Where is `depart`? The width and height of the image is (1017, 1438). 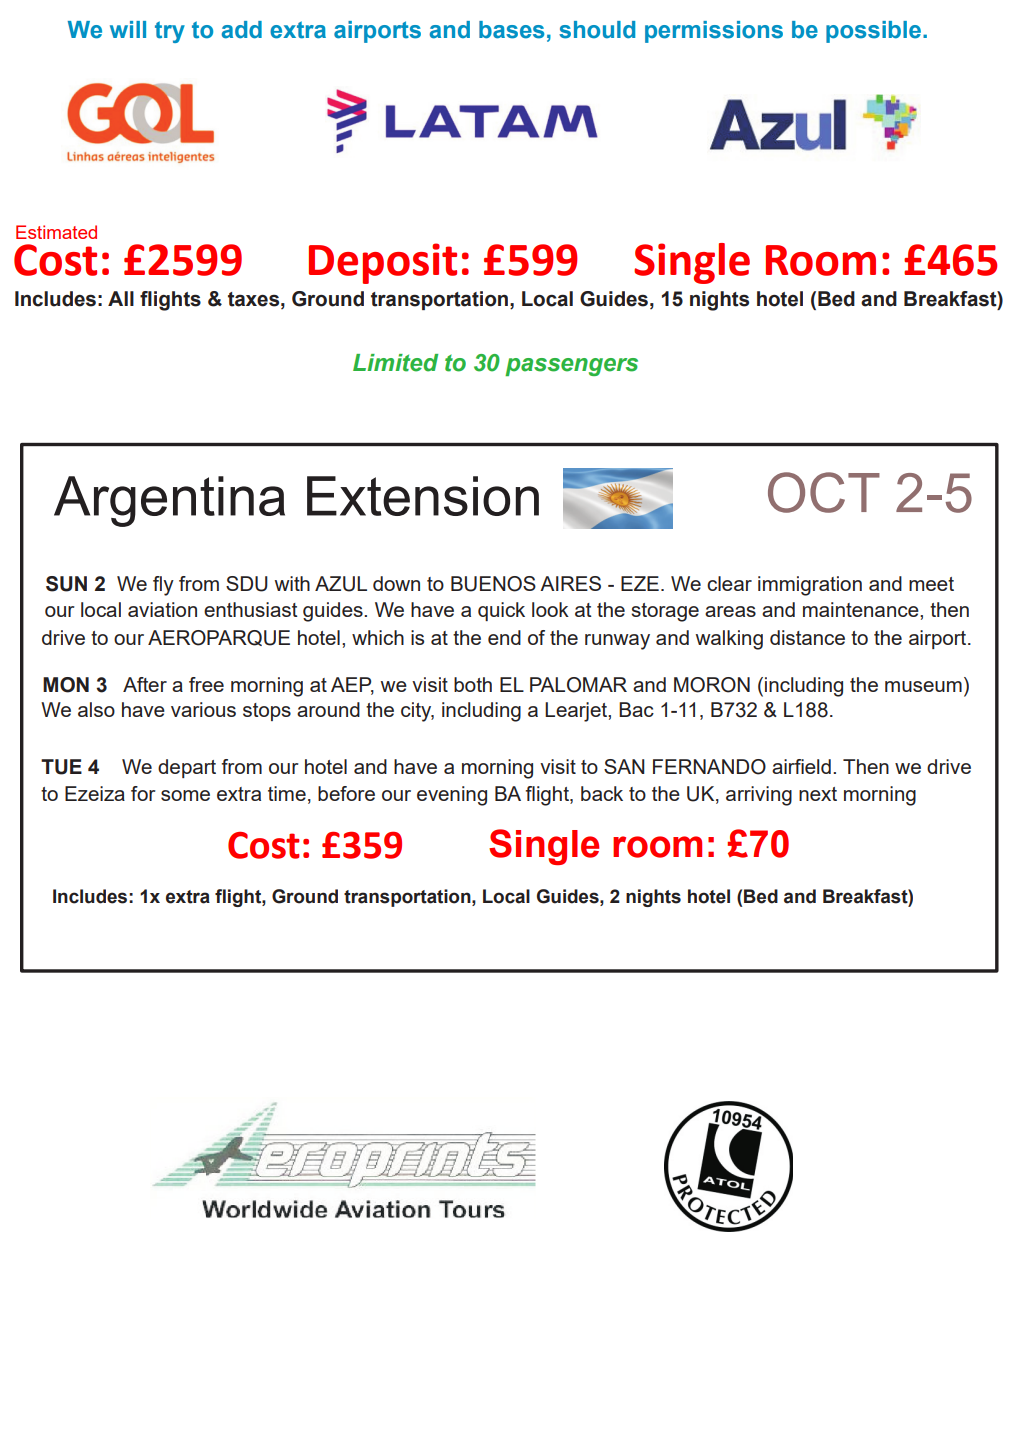
depart is located at coordinates (187, 768).
